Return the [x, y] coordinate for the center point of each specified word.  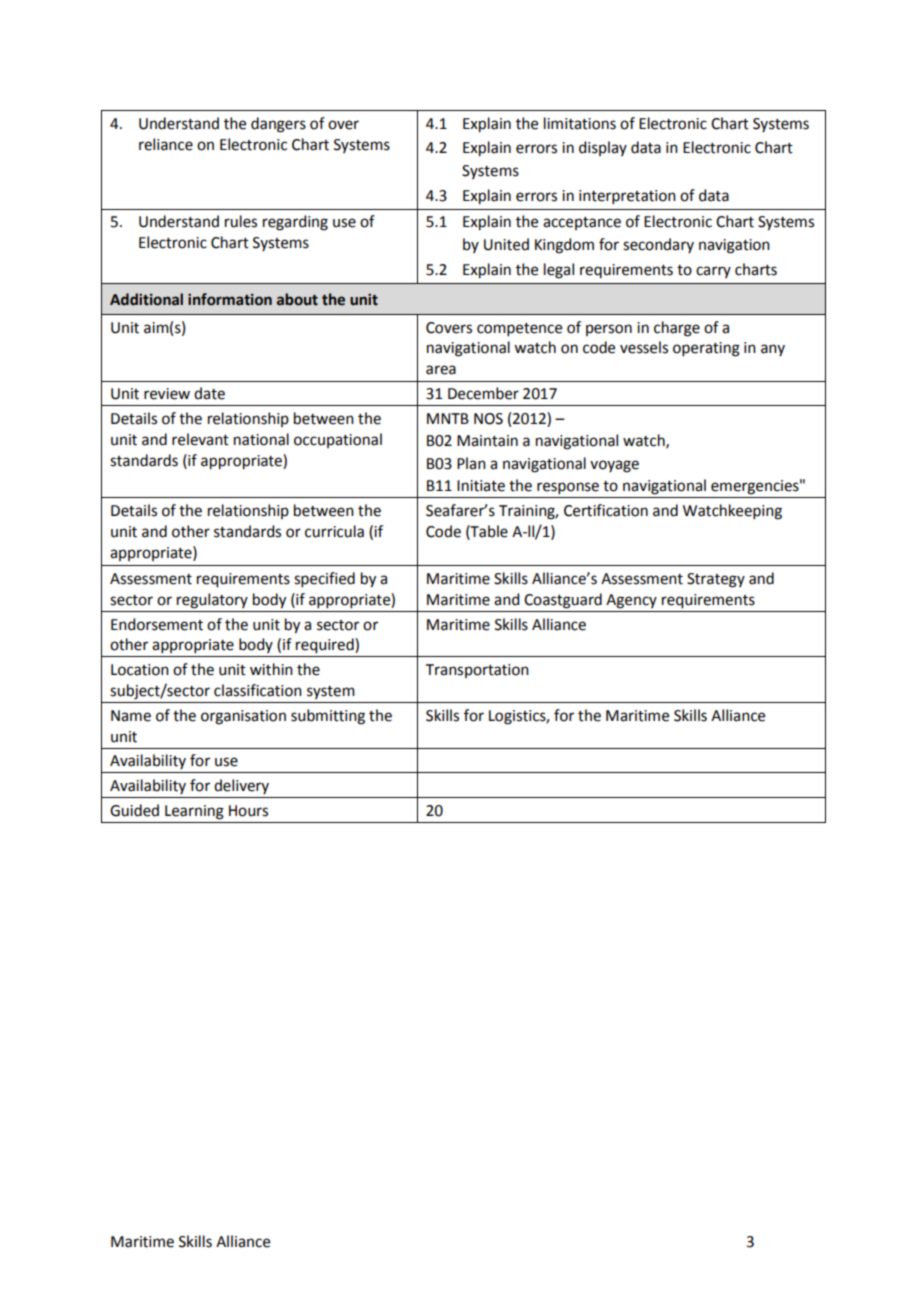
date [209, 393]
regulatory [212, 601]
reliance [166, 144]
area [441, 370]
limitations [580, 123]
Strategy [716, 580]
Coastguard [563, 601]
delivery [241, 786]
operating [706, 349]
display [603, 148]
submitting [328, 717]
